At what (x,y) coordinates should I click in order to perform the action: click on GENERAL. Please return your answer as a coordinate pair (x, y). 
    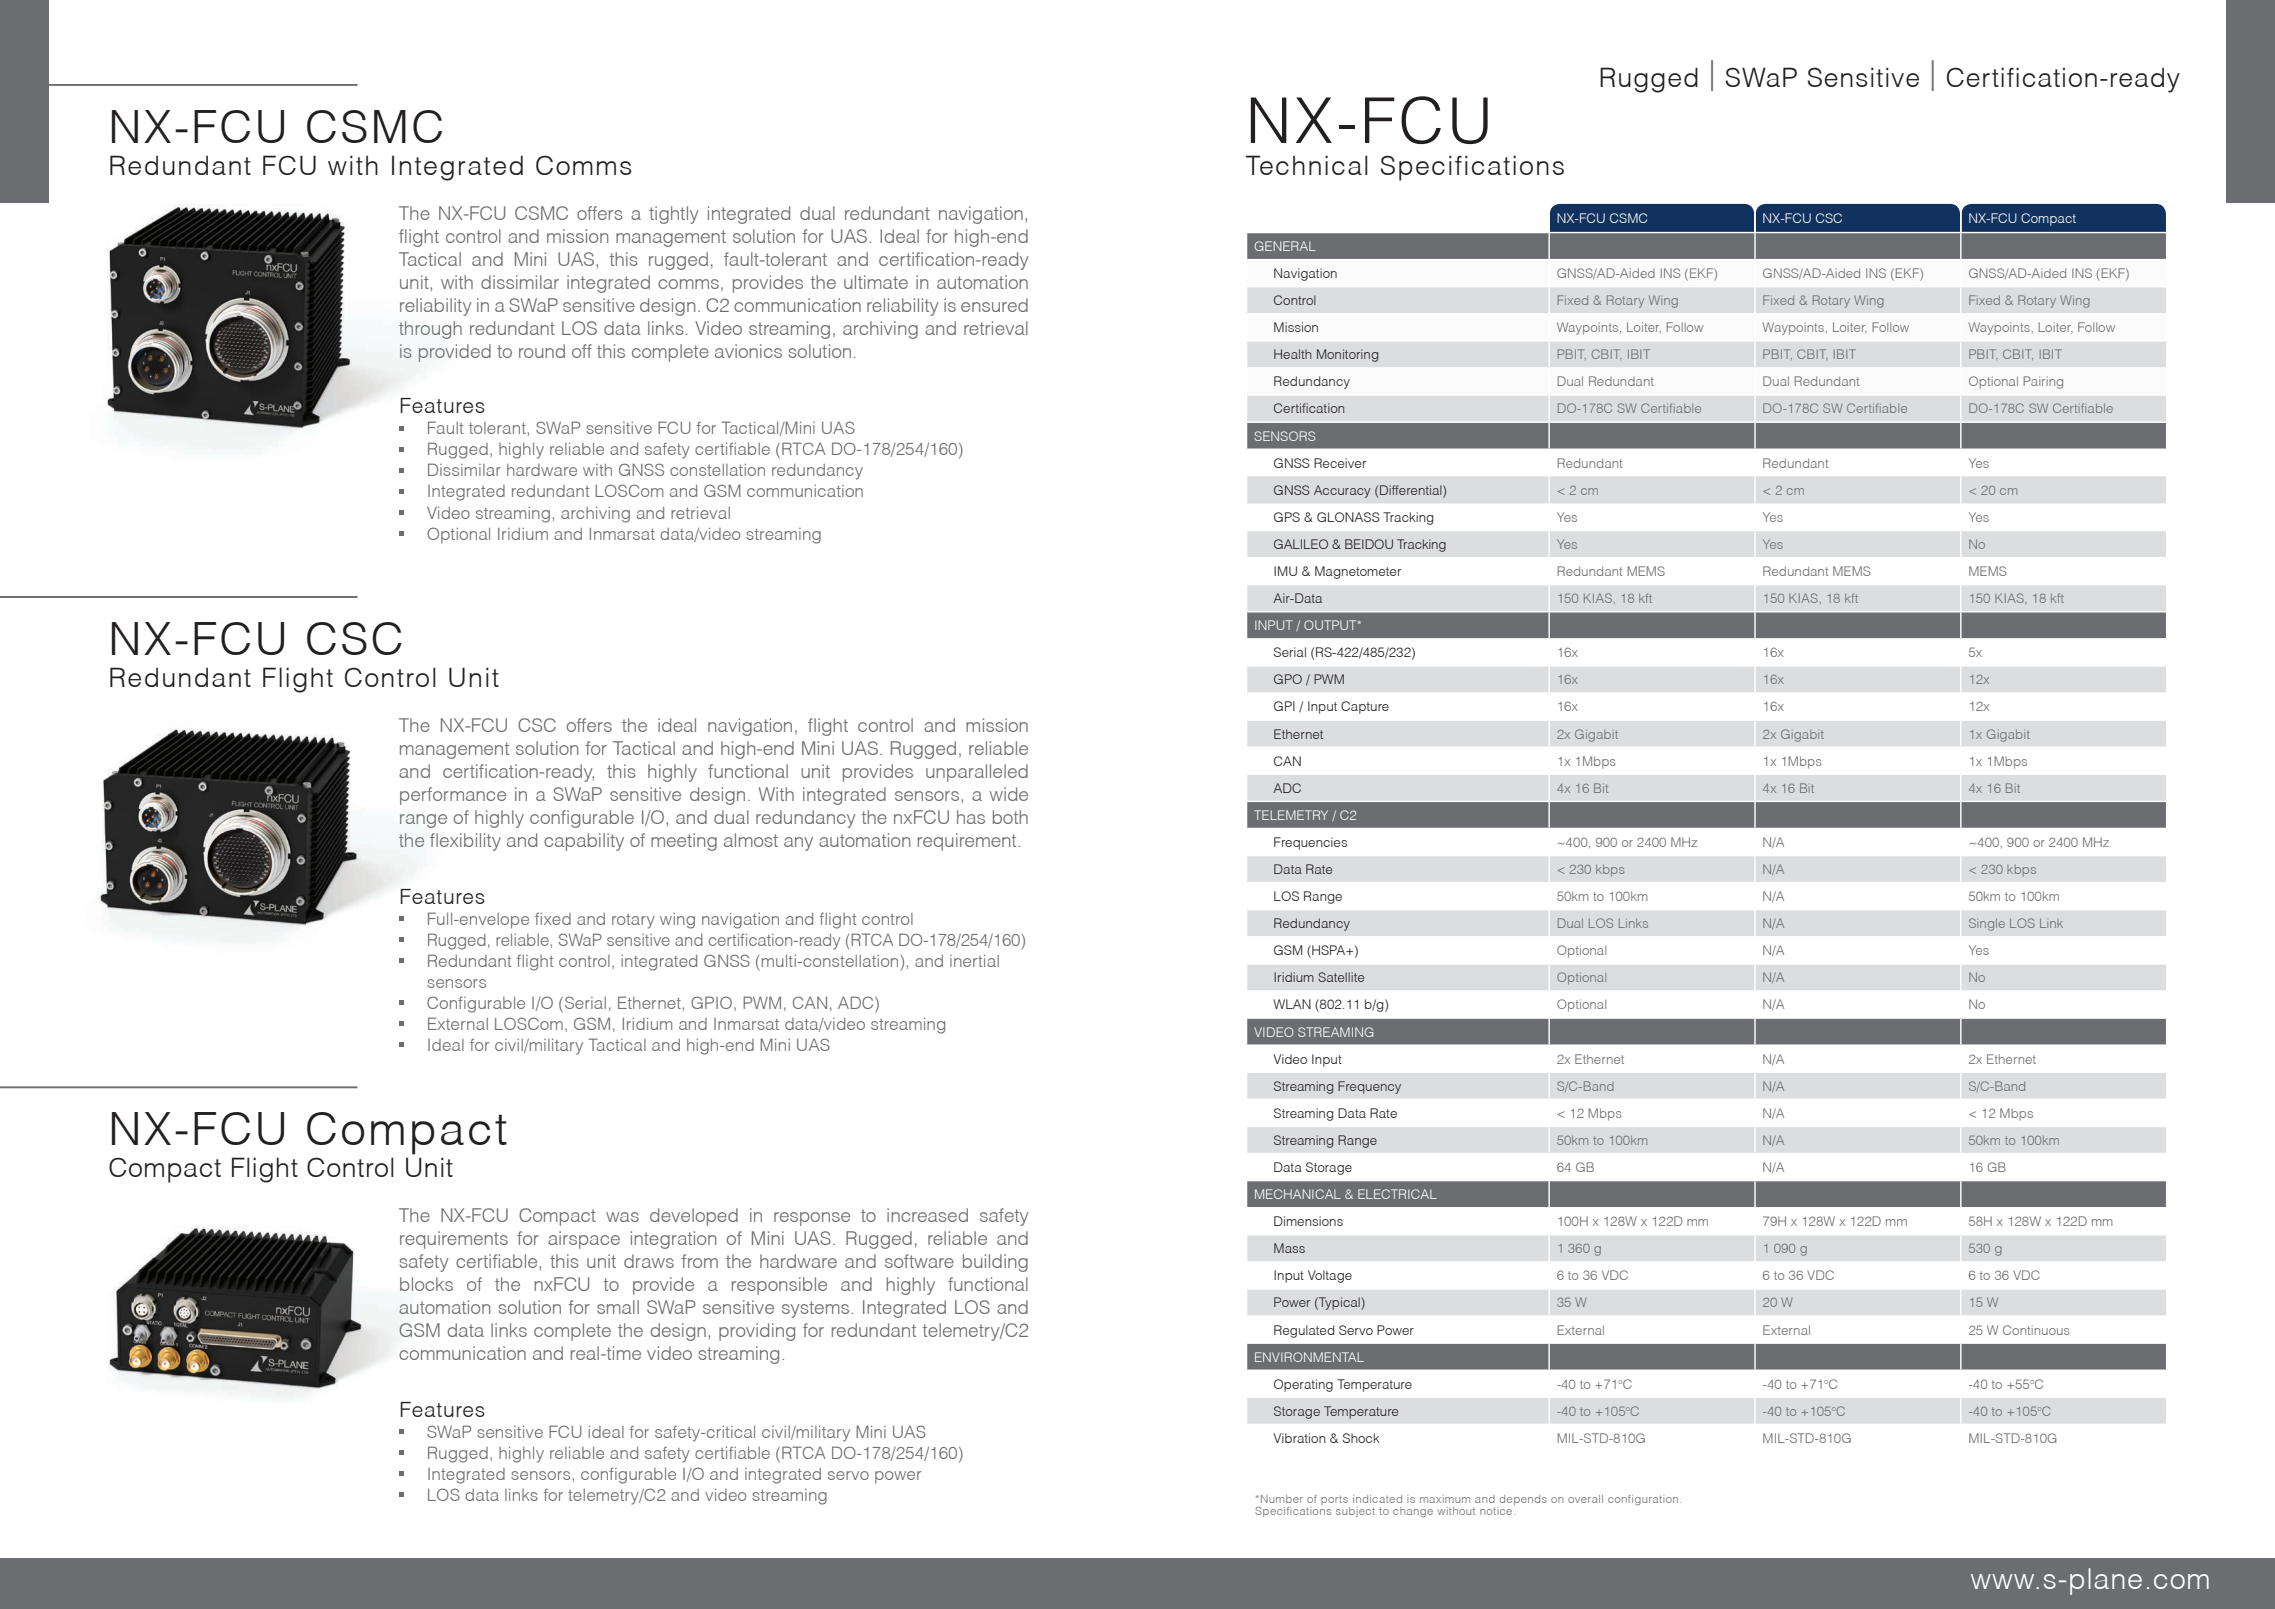
    Looking at the image, I should click on (1285, 246).
